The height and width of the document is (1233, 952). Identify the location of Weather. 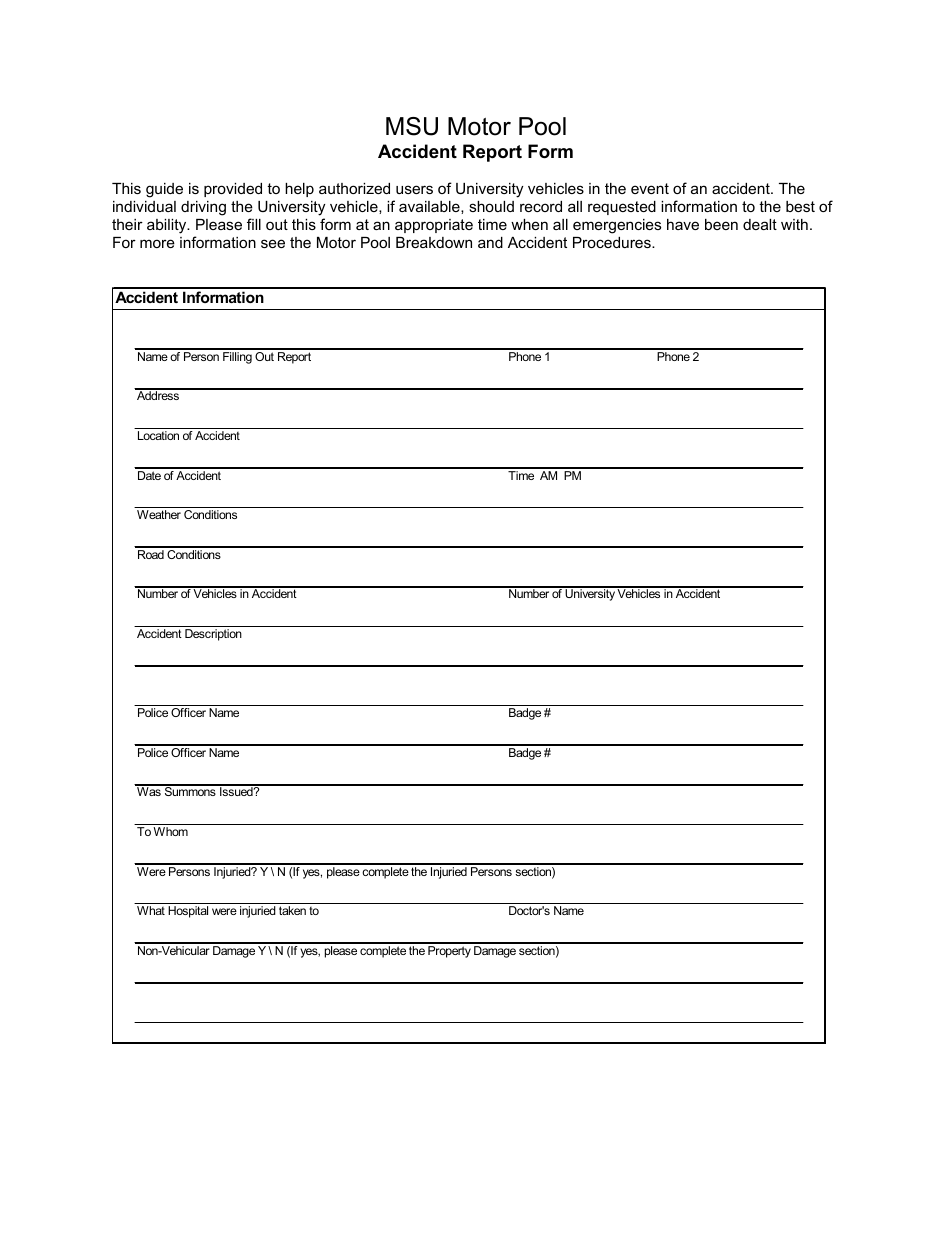
(159, 514).
